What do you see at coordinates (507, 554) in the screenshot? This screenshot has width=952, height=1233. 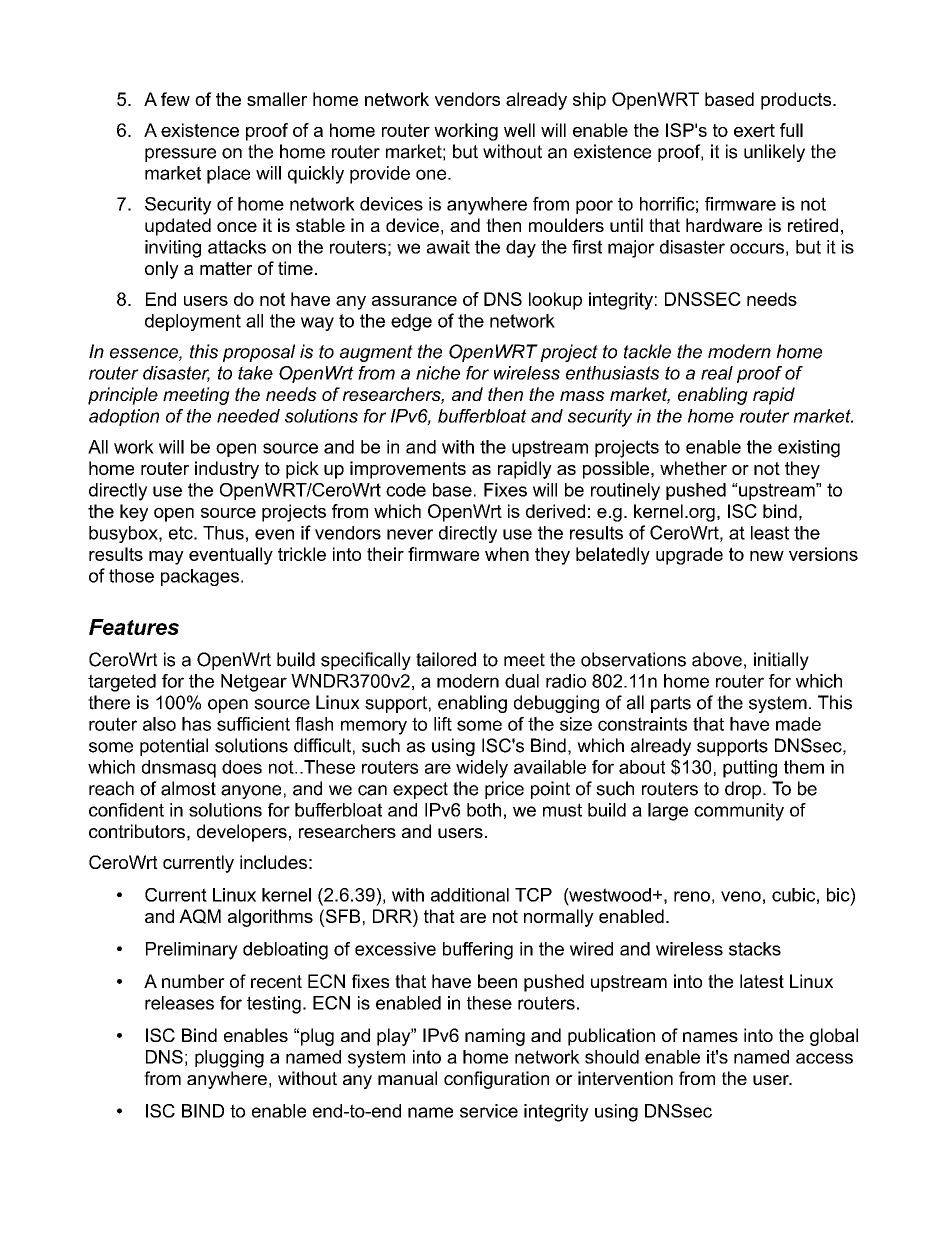 I see `when` at bounding box center [507, 554].
